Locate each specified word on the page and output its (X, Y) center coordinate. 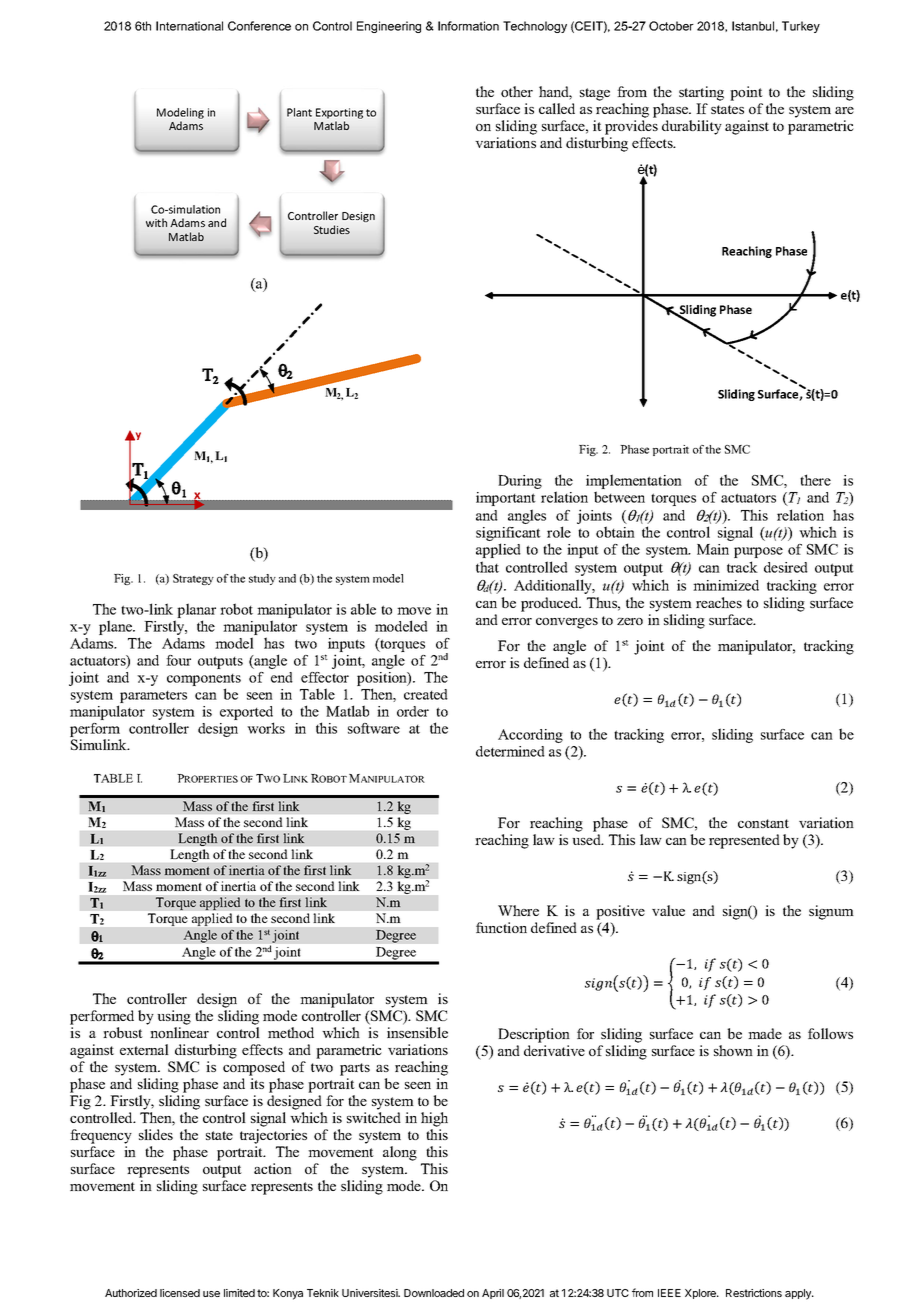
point (746, 93)
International (189, 26)
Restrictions (754, 1293)
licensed (180, 1293)
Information (468, 26)
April (493, 1294)
